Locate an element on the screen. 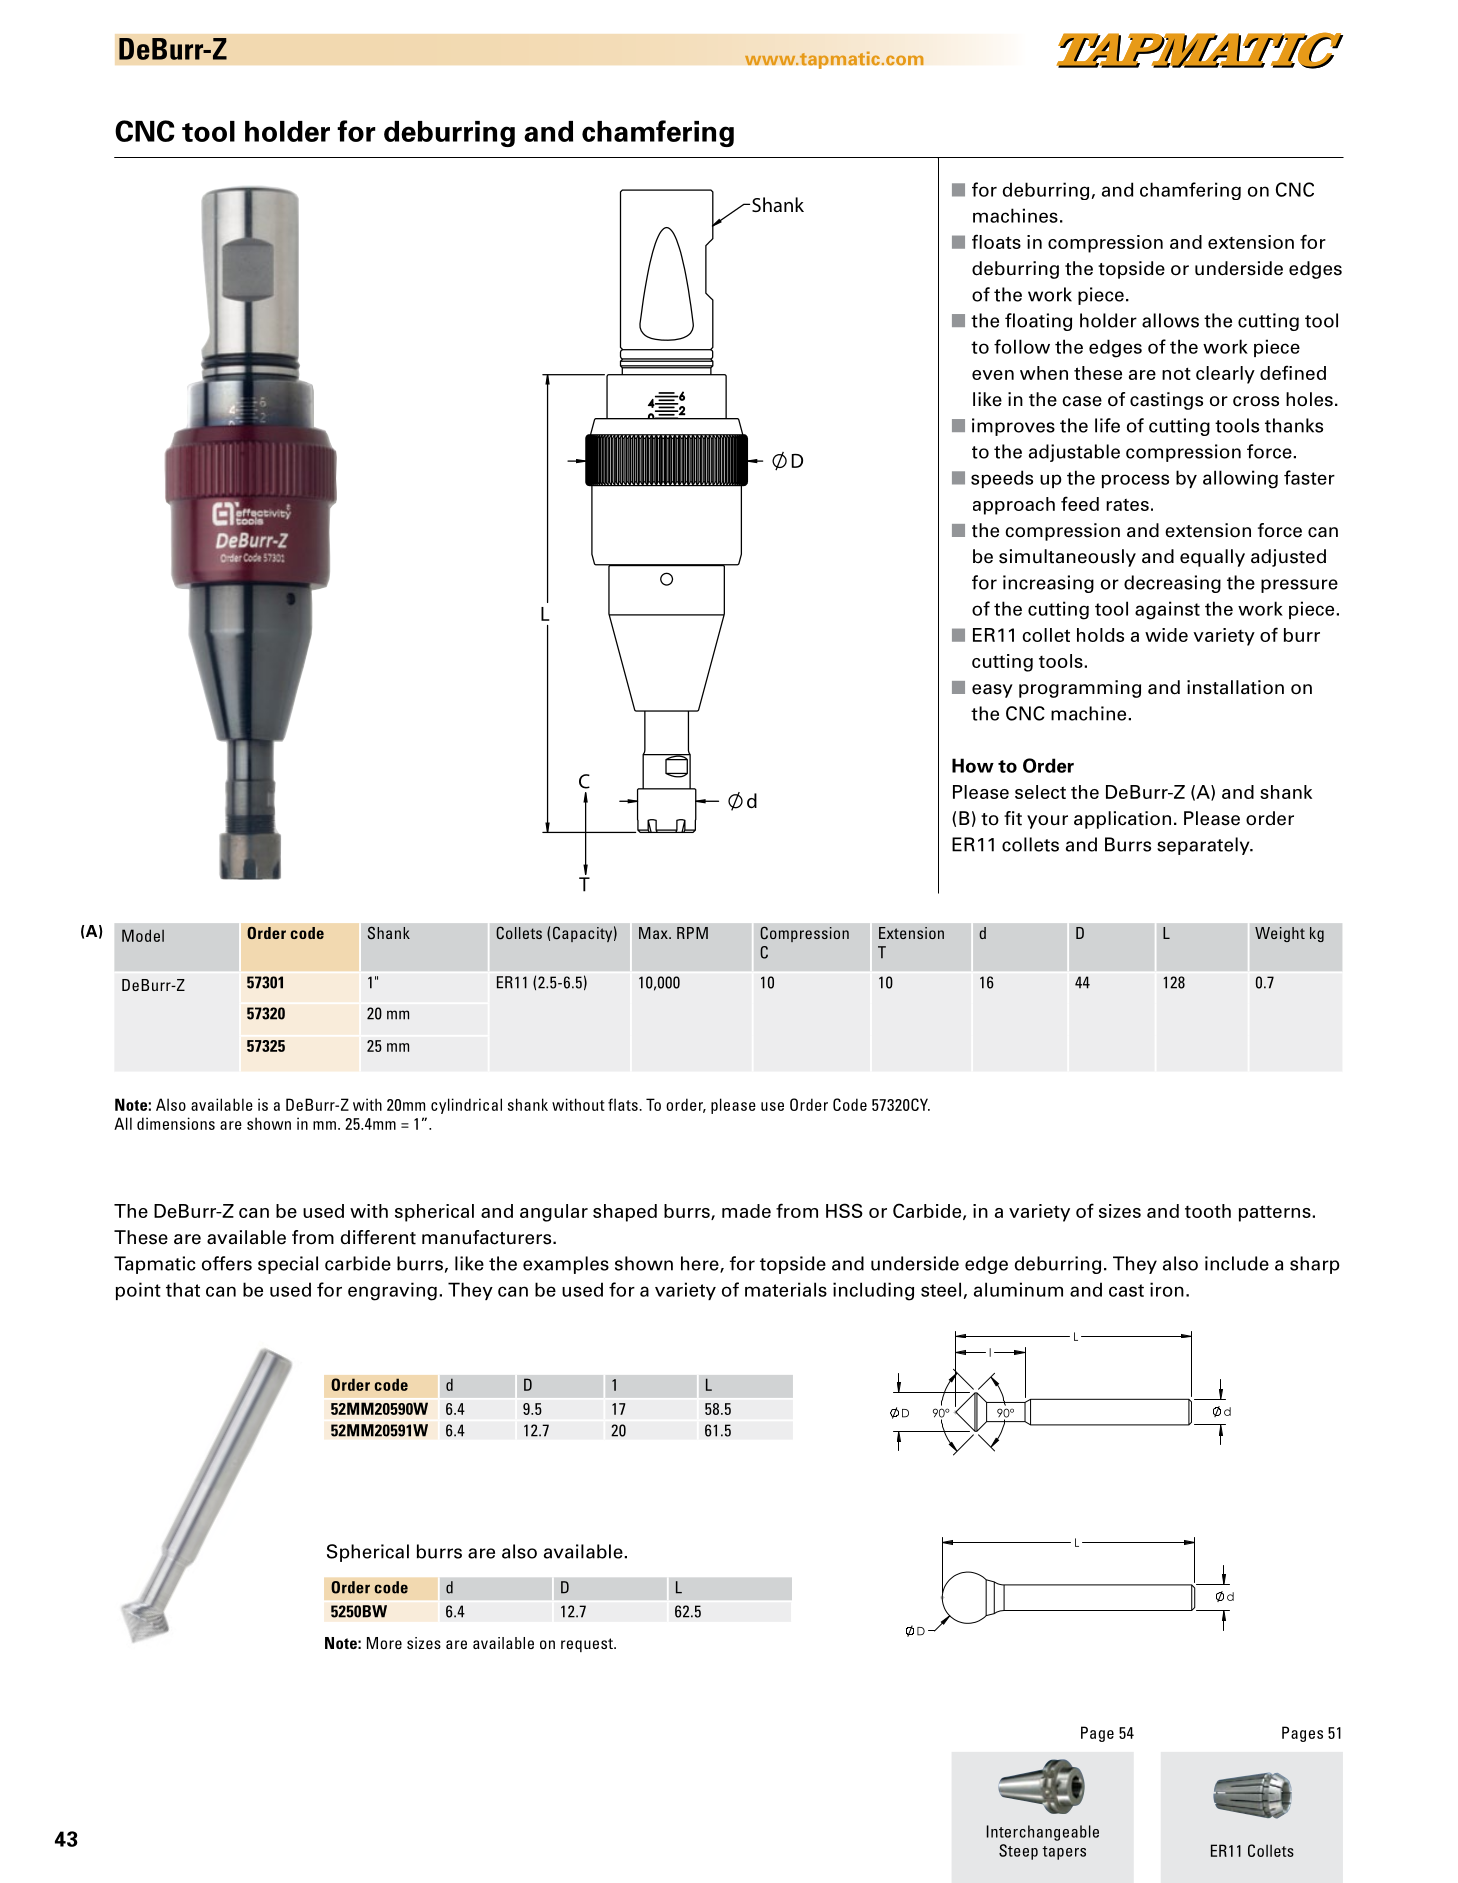  separately is located at coordinates (1204, 846).
